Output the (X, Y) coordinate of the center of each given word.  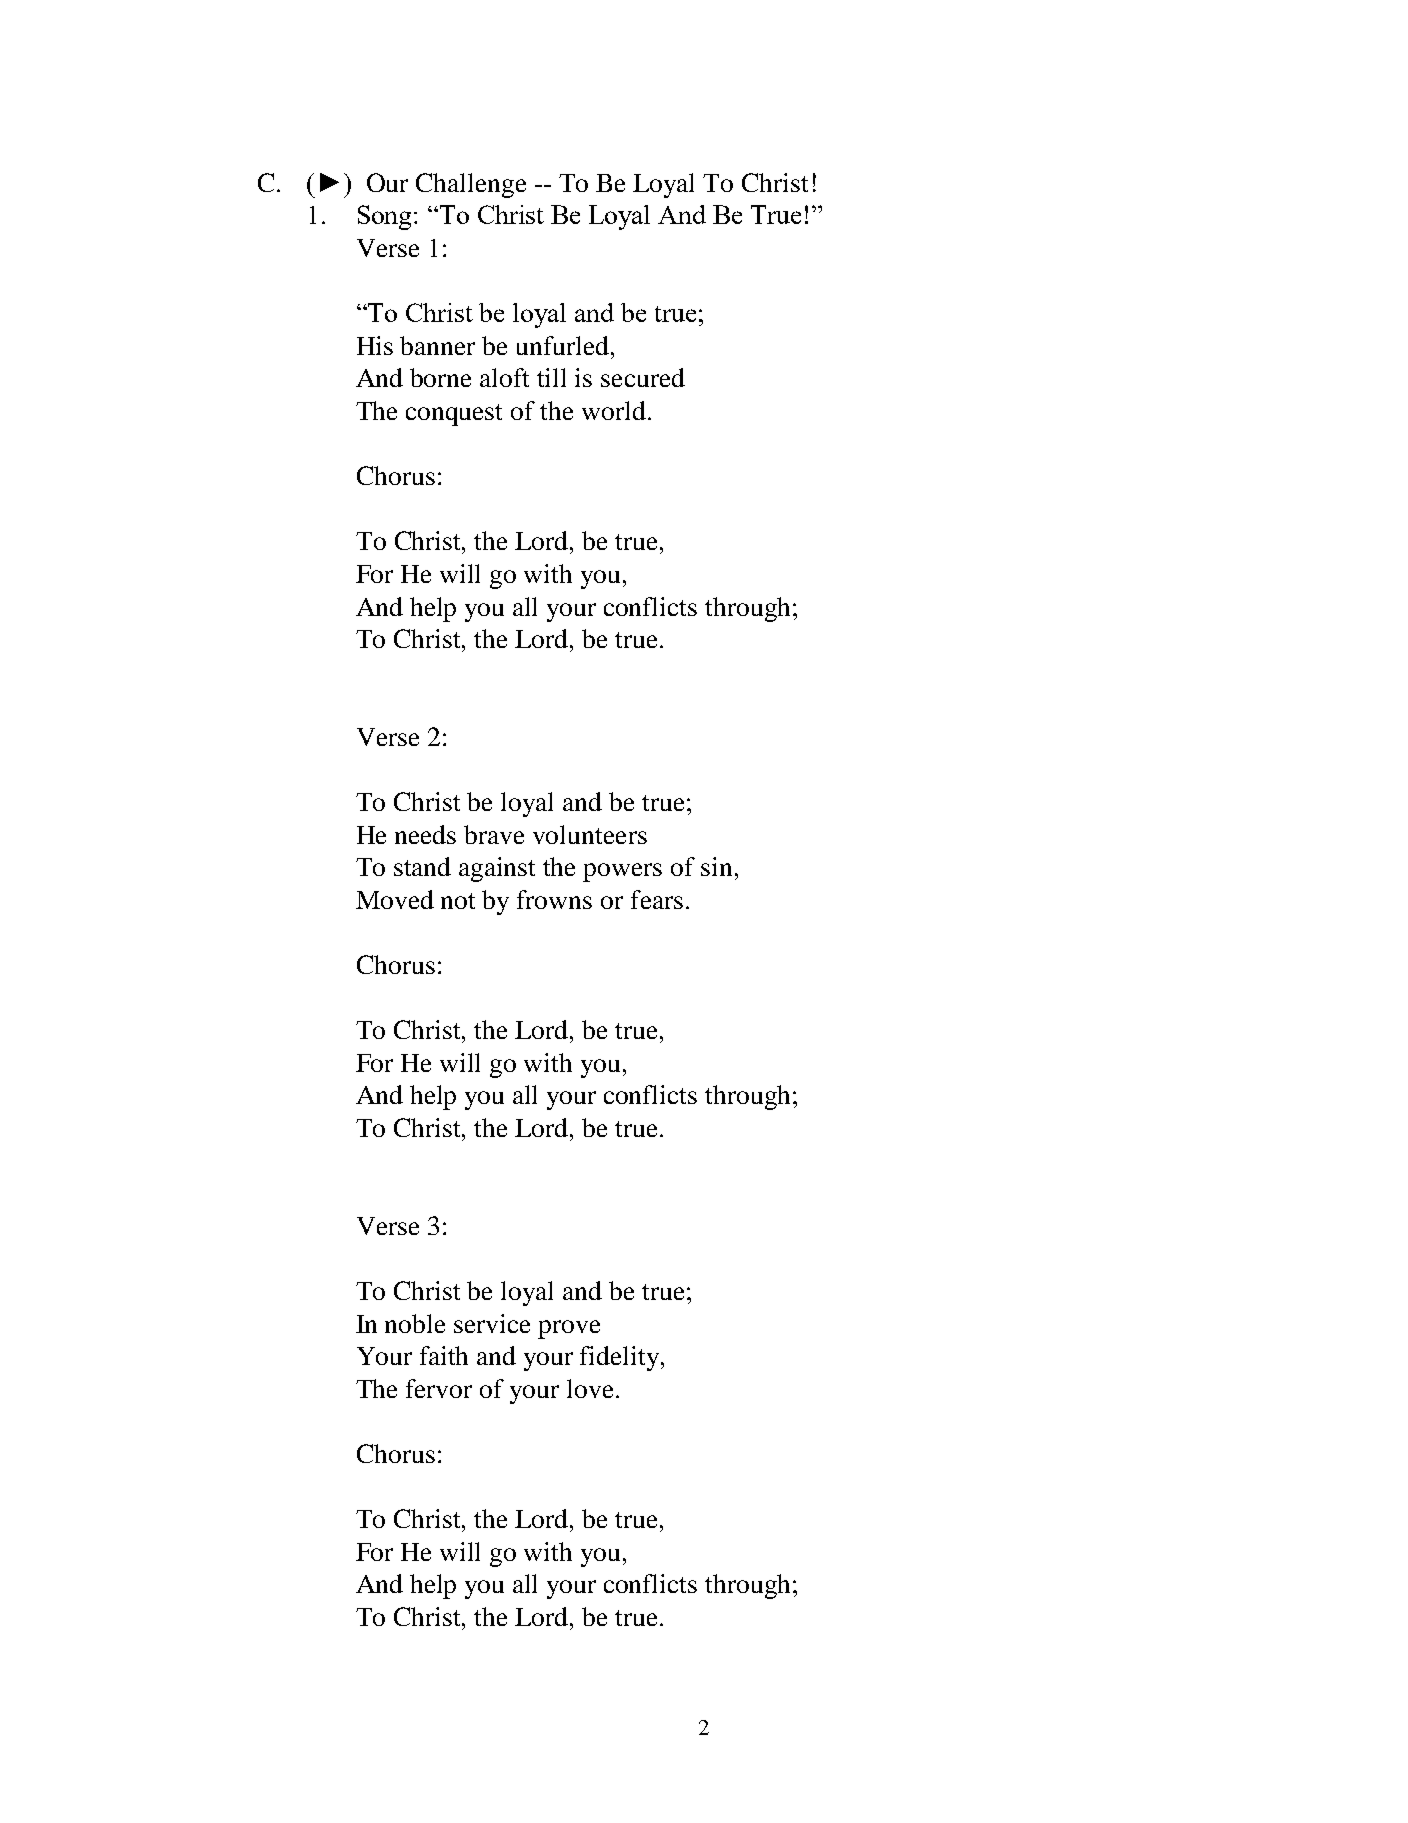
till (551, 377)
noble (415, 1323)
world (614, 410)
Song (386, 217)
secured (643, 377)
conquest (454, 415)
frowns (554, 899)
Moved (395, 899)
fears (657, 899)
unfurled (564, 345)
